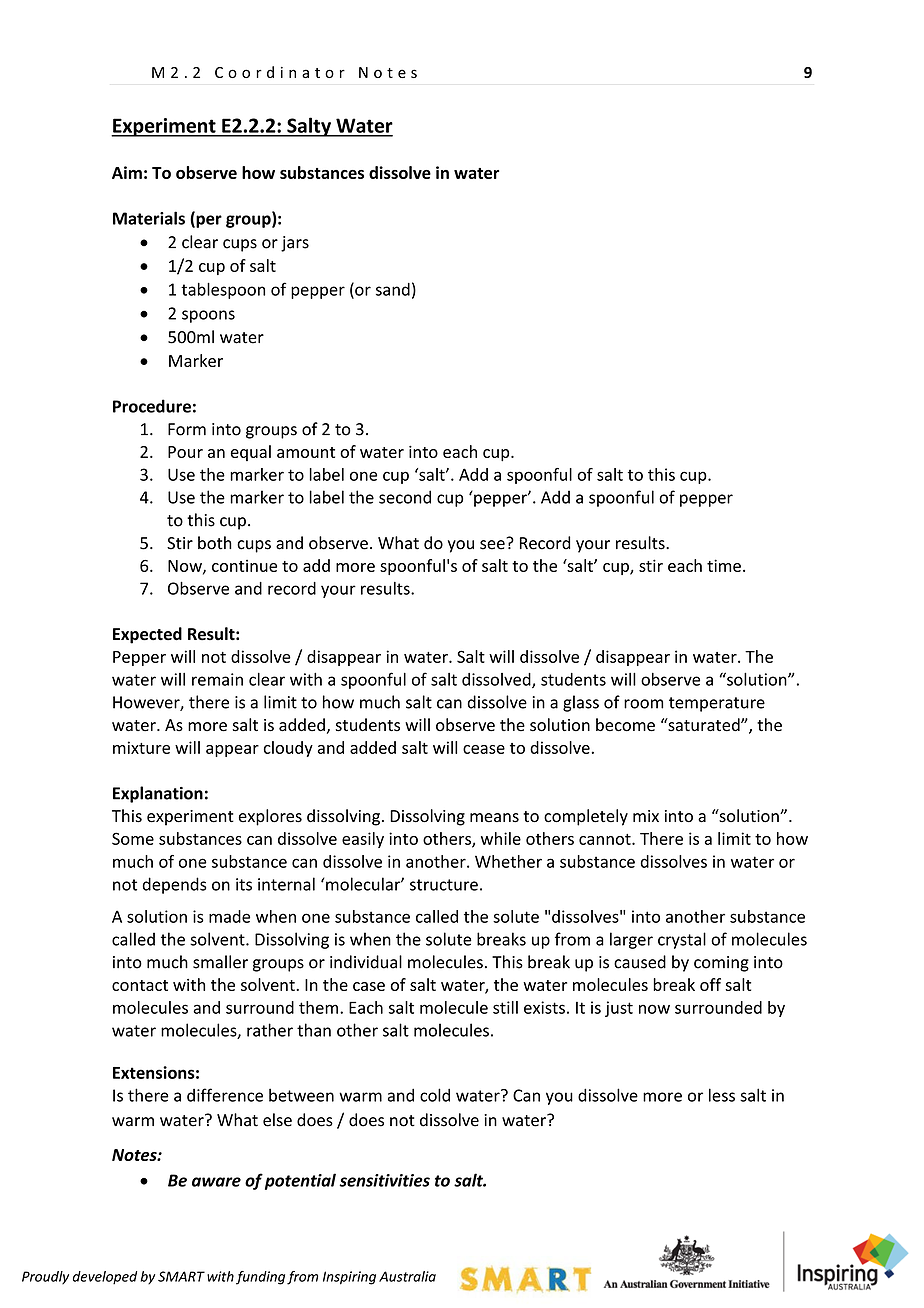 The height and width of the image is (1308, 924). What do you see at coordinates (606, 839) in the image?
I see `cannot` at bounding box center [606, 839].
